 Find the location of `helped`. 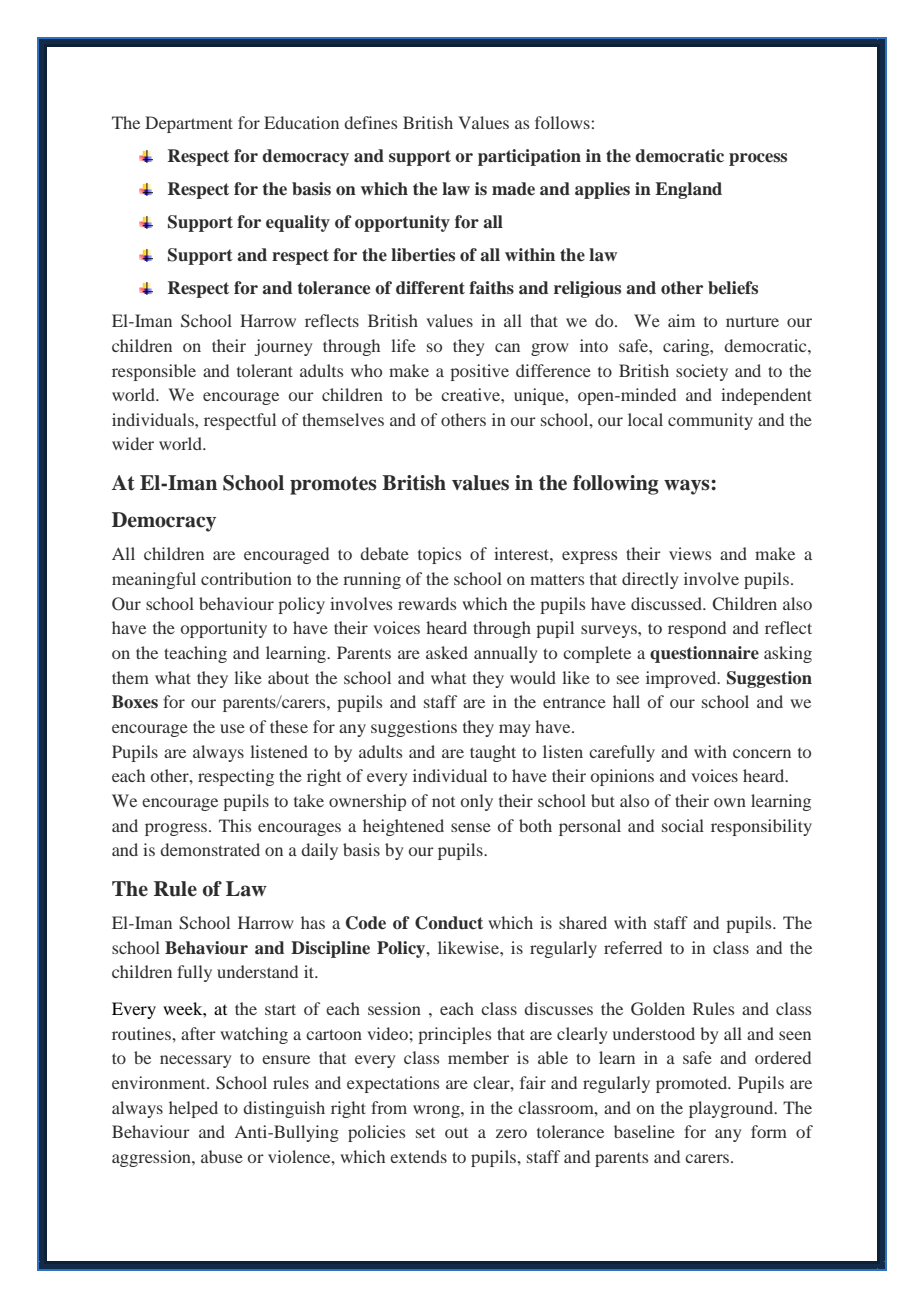

helped is located at coordinates (193, 1109).
